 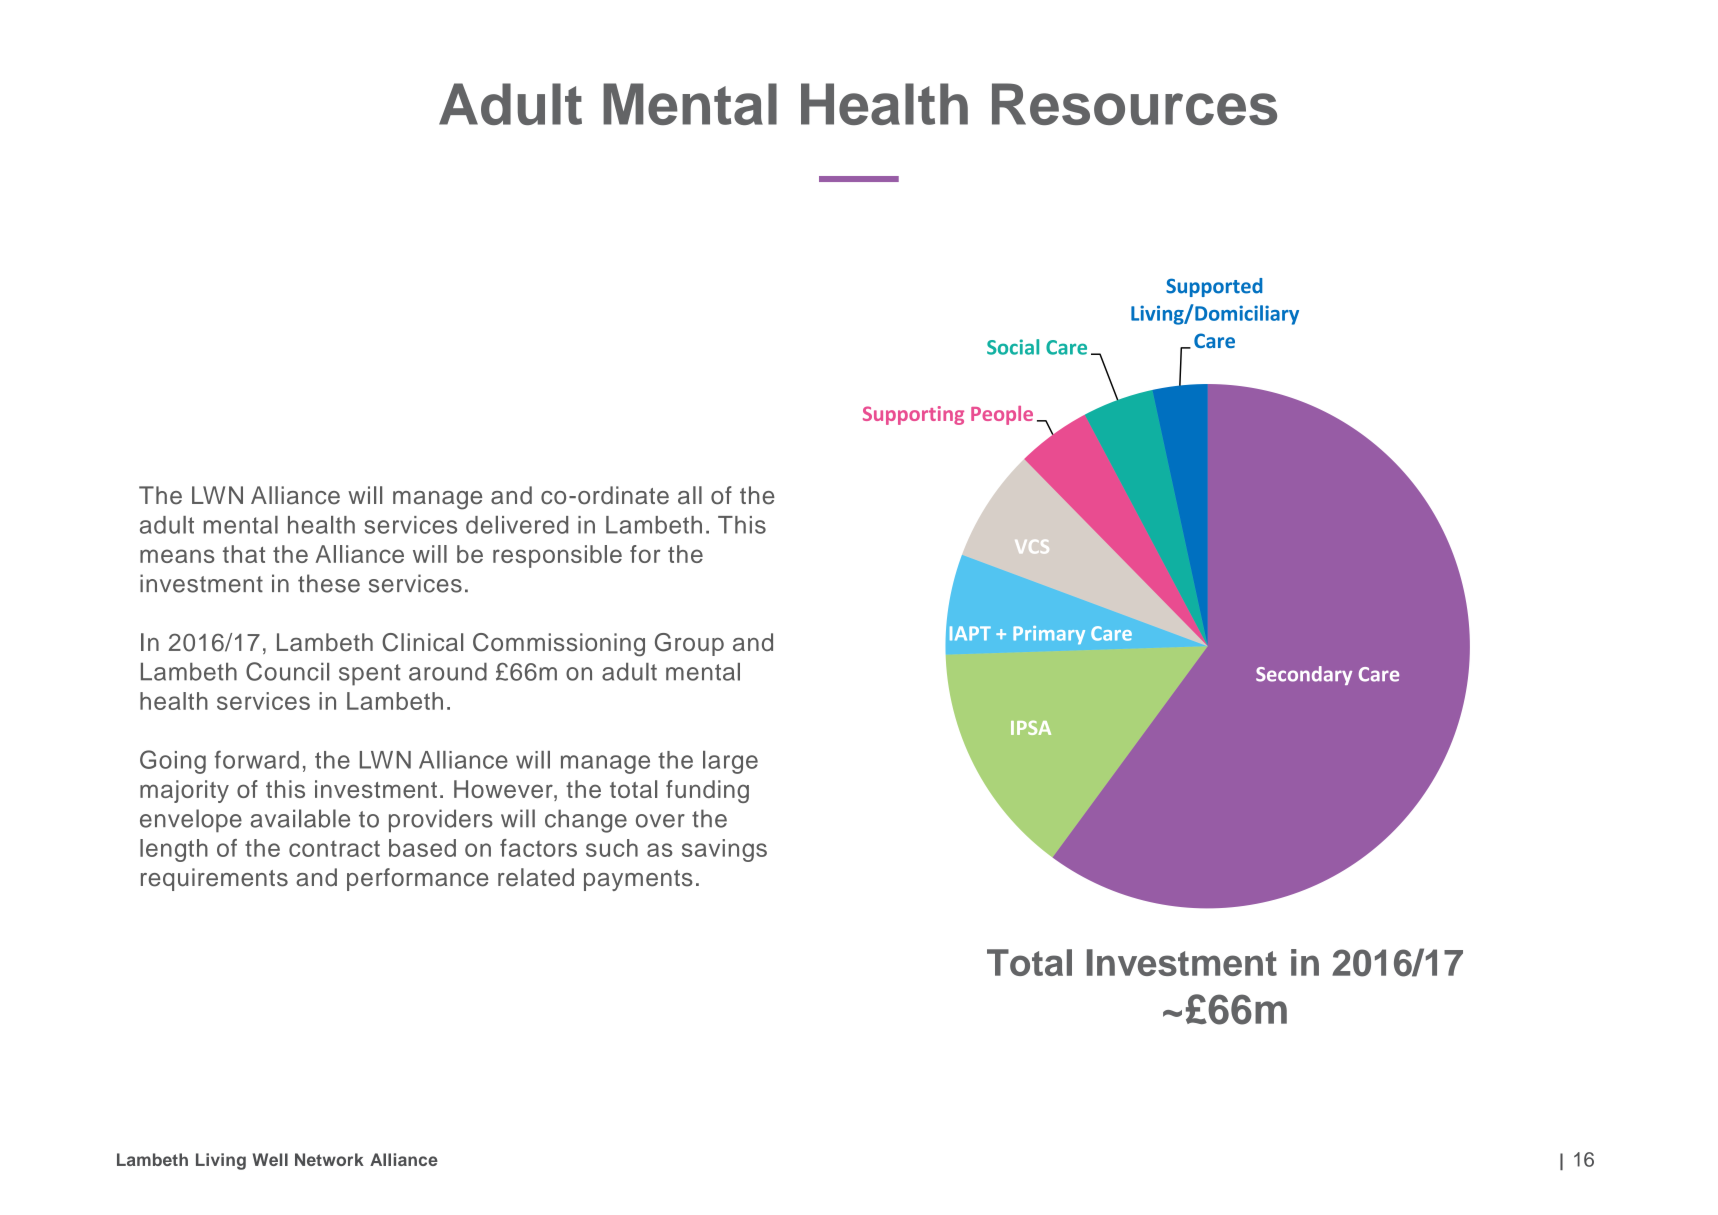 What do you see at coordinates (1013, 347) in the document?
I see `Social` at bounding box center [1013, 347].
